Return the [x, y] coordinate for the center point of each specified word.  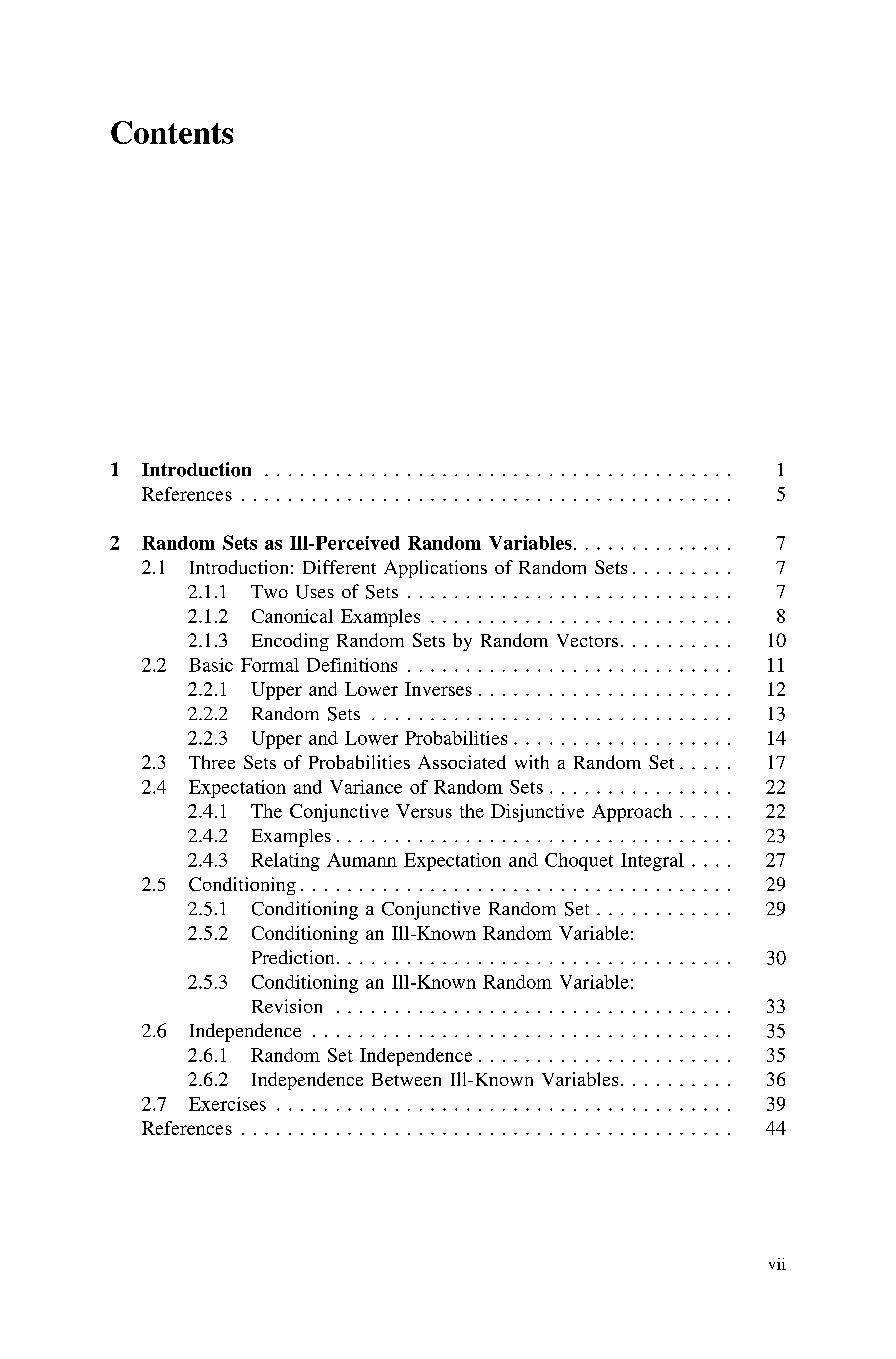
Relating [285, 862]
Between [406, 1079]
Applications [435, 569]
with [532, 762]
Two [269, 591]
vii [777, 1264]
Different [339, 567]
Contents [172, 132]
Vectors [587, 640]
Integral [652, 862]
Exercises [227, 1104]
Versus [424, 811]
